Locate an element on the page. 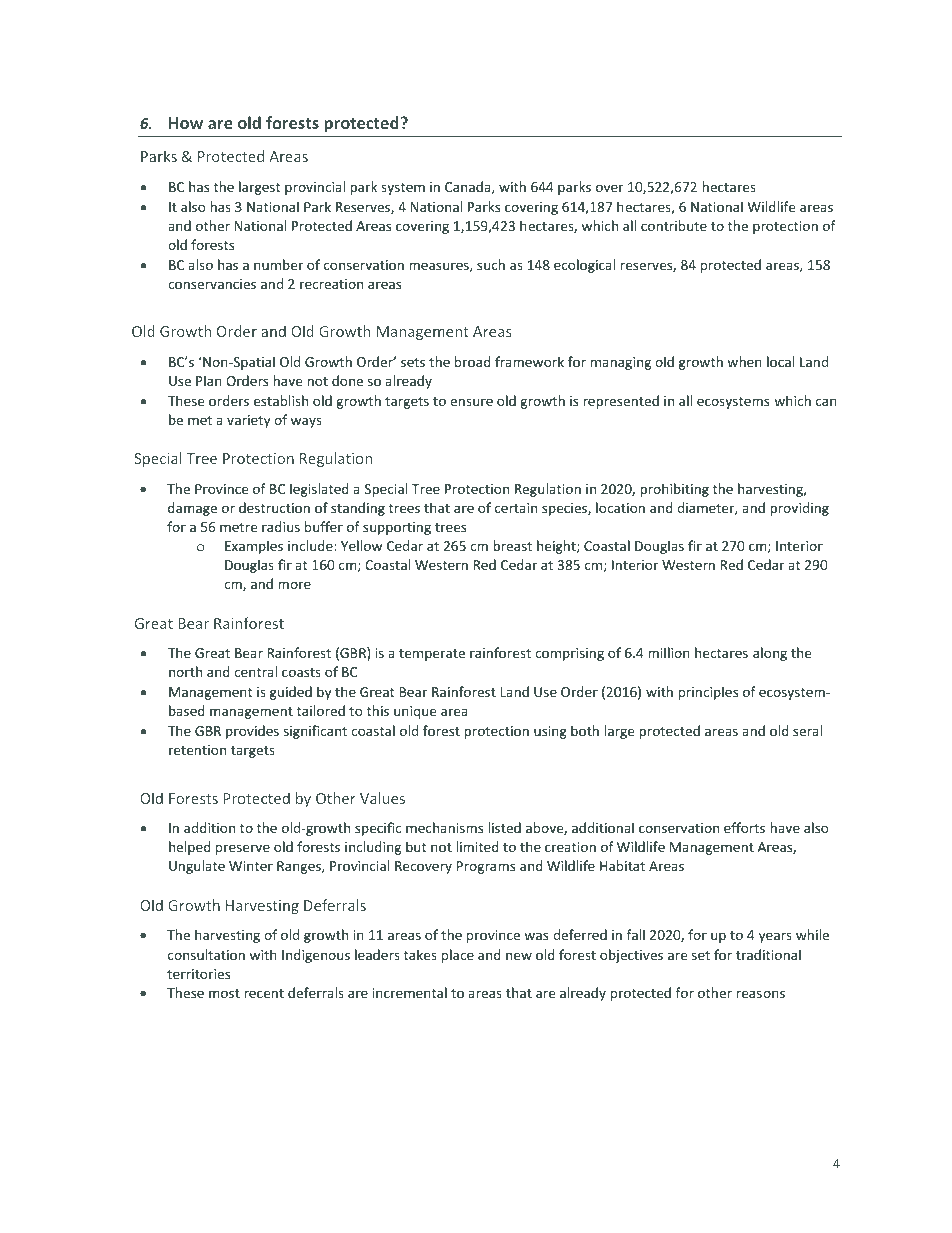  guided is located at coordinates (291, 693).
